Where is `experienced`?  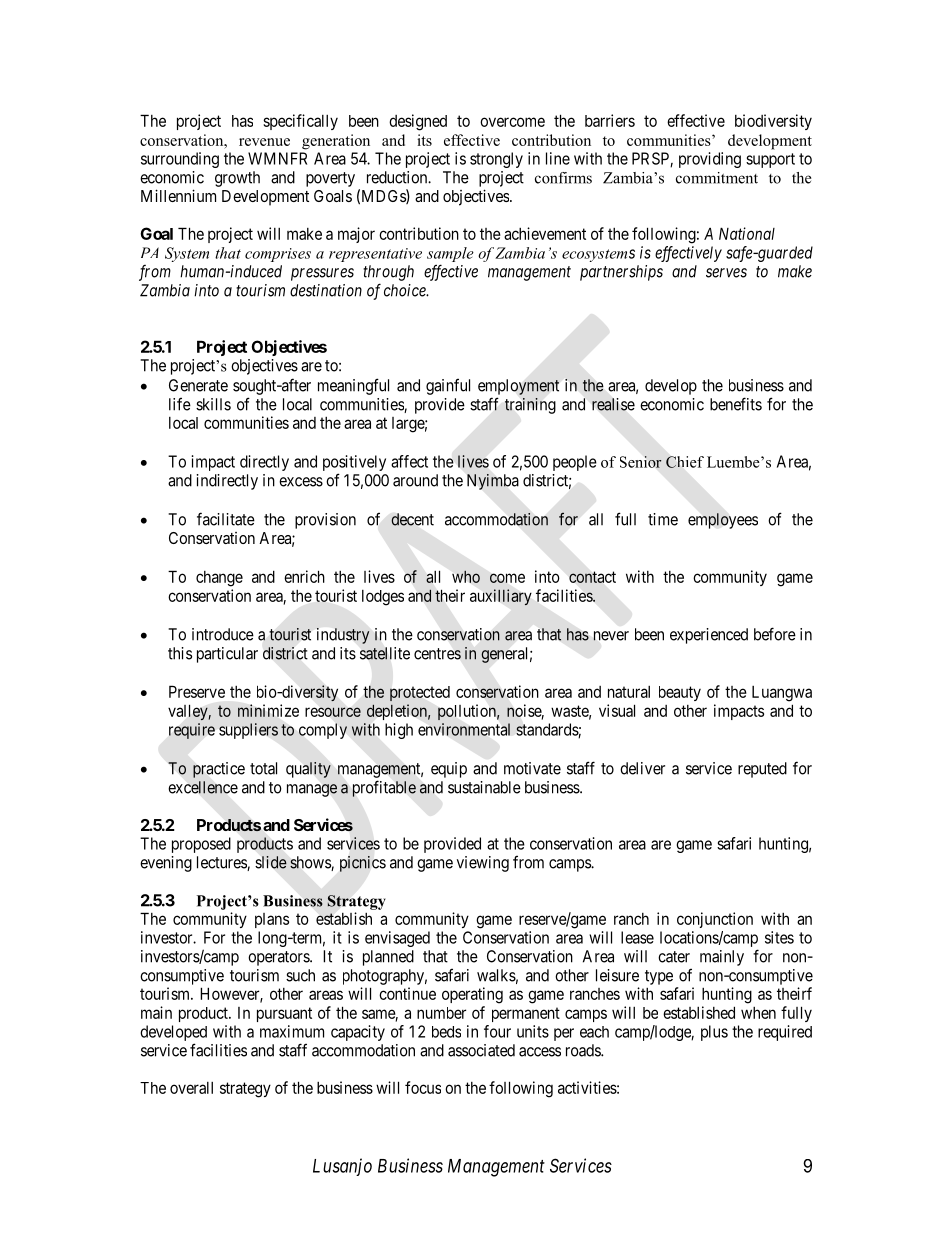
experienced is located at coordinates (709, 636).
